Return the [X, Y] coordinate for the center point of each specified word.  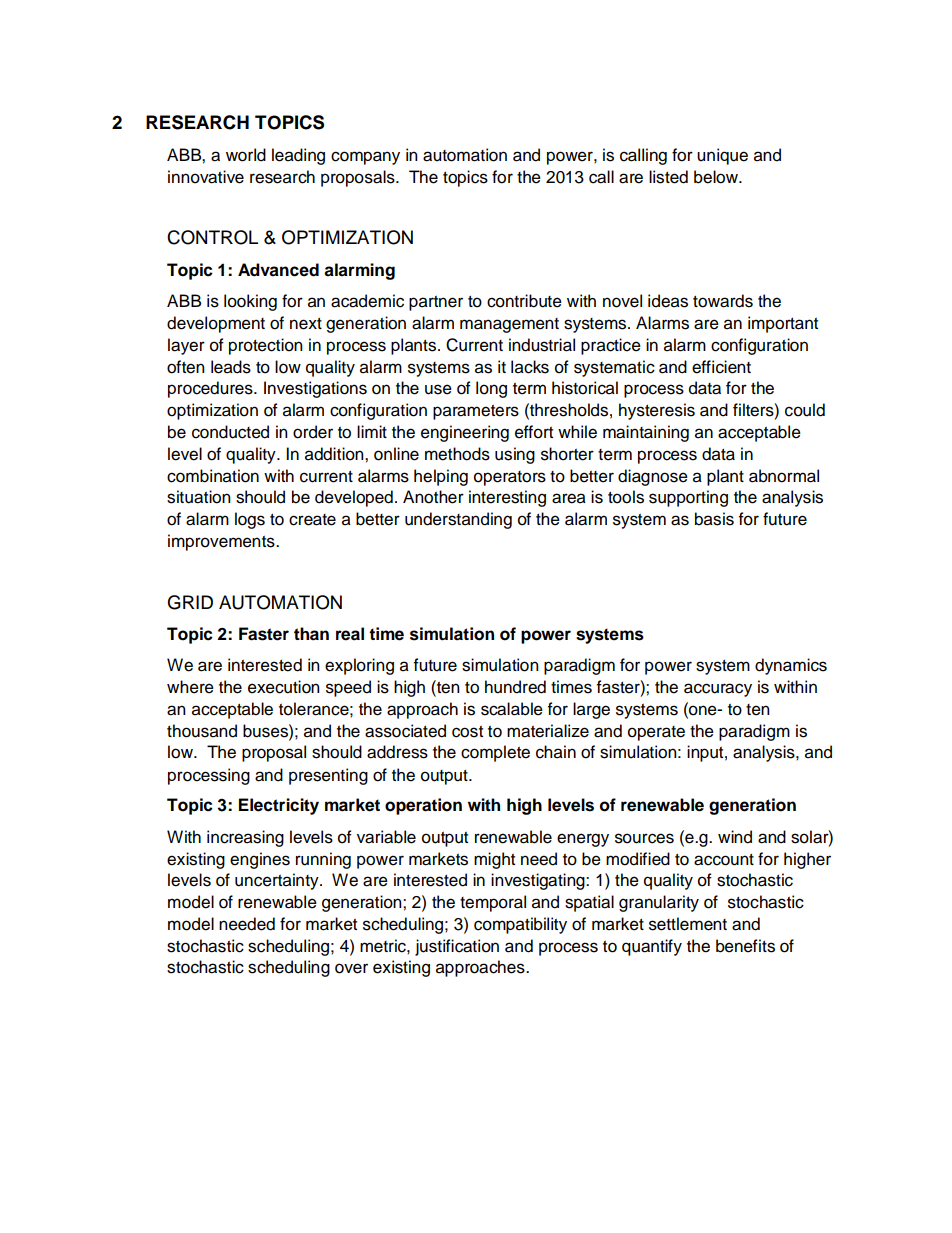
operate [656, 733]
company [365, 158]
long [491, 389]
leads [231, 367]
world [246, 155]
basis [714, 519]
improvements [222, 542]
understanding [458, 520]
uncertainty [278, 881]
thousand [202, 731]
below [717, 177]
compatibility [520, 925]
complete [495, 753]
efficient [721, 367]
